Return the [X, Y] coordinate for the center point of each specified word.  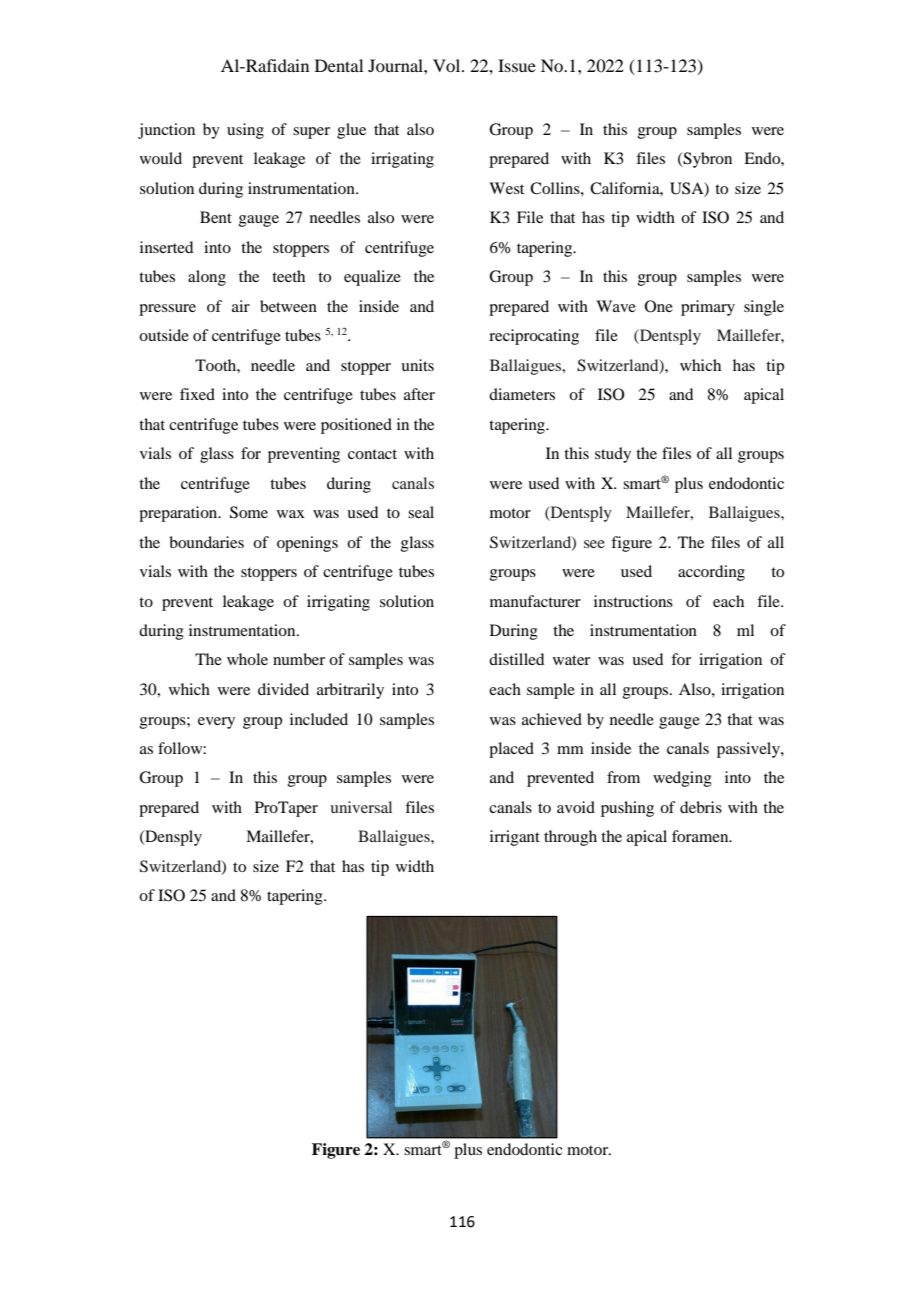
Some [249, 512]
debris [701, 807]
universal [361, 807]
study [613, 455]
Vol [448, 65]
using [245, 131]
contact [372, 454]
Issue [517, 65]
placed [511, 750]
